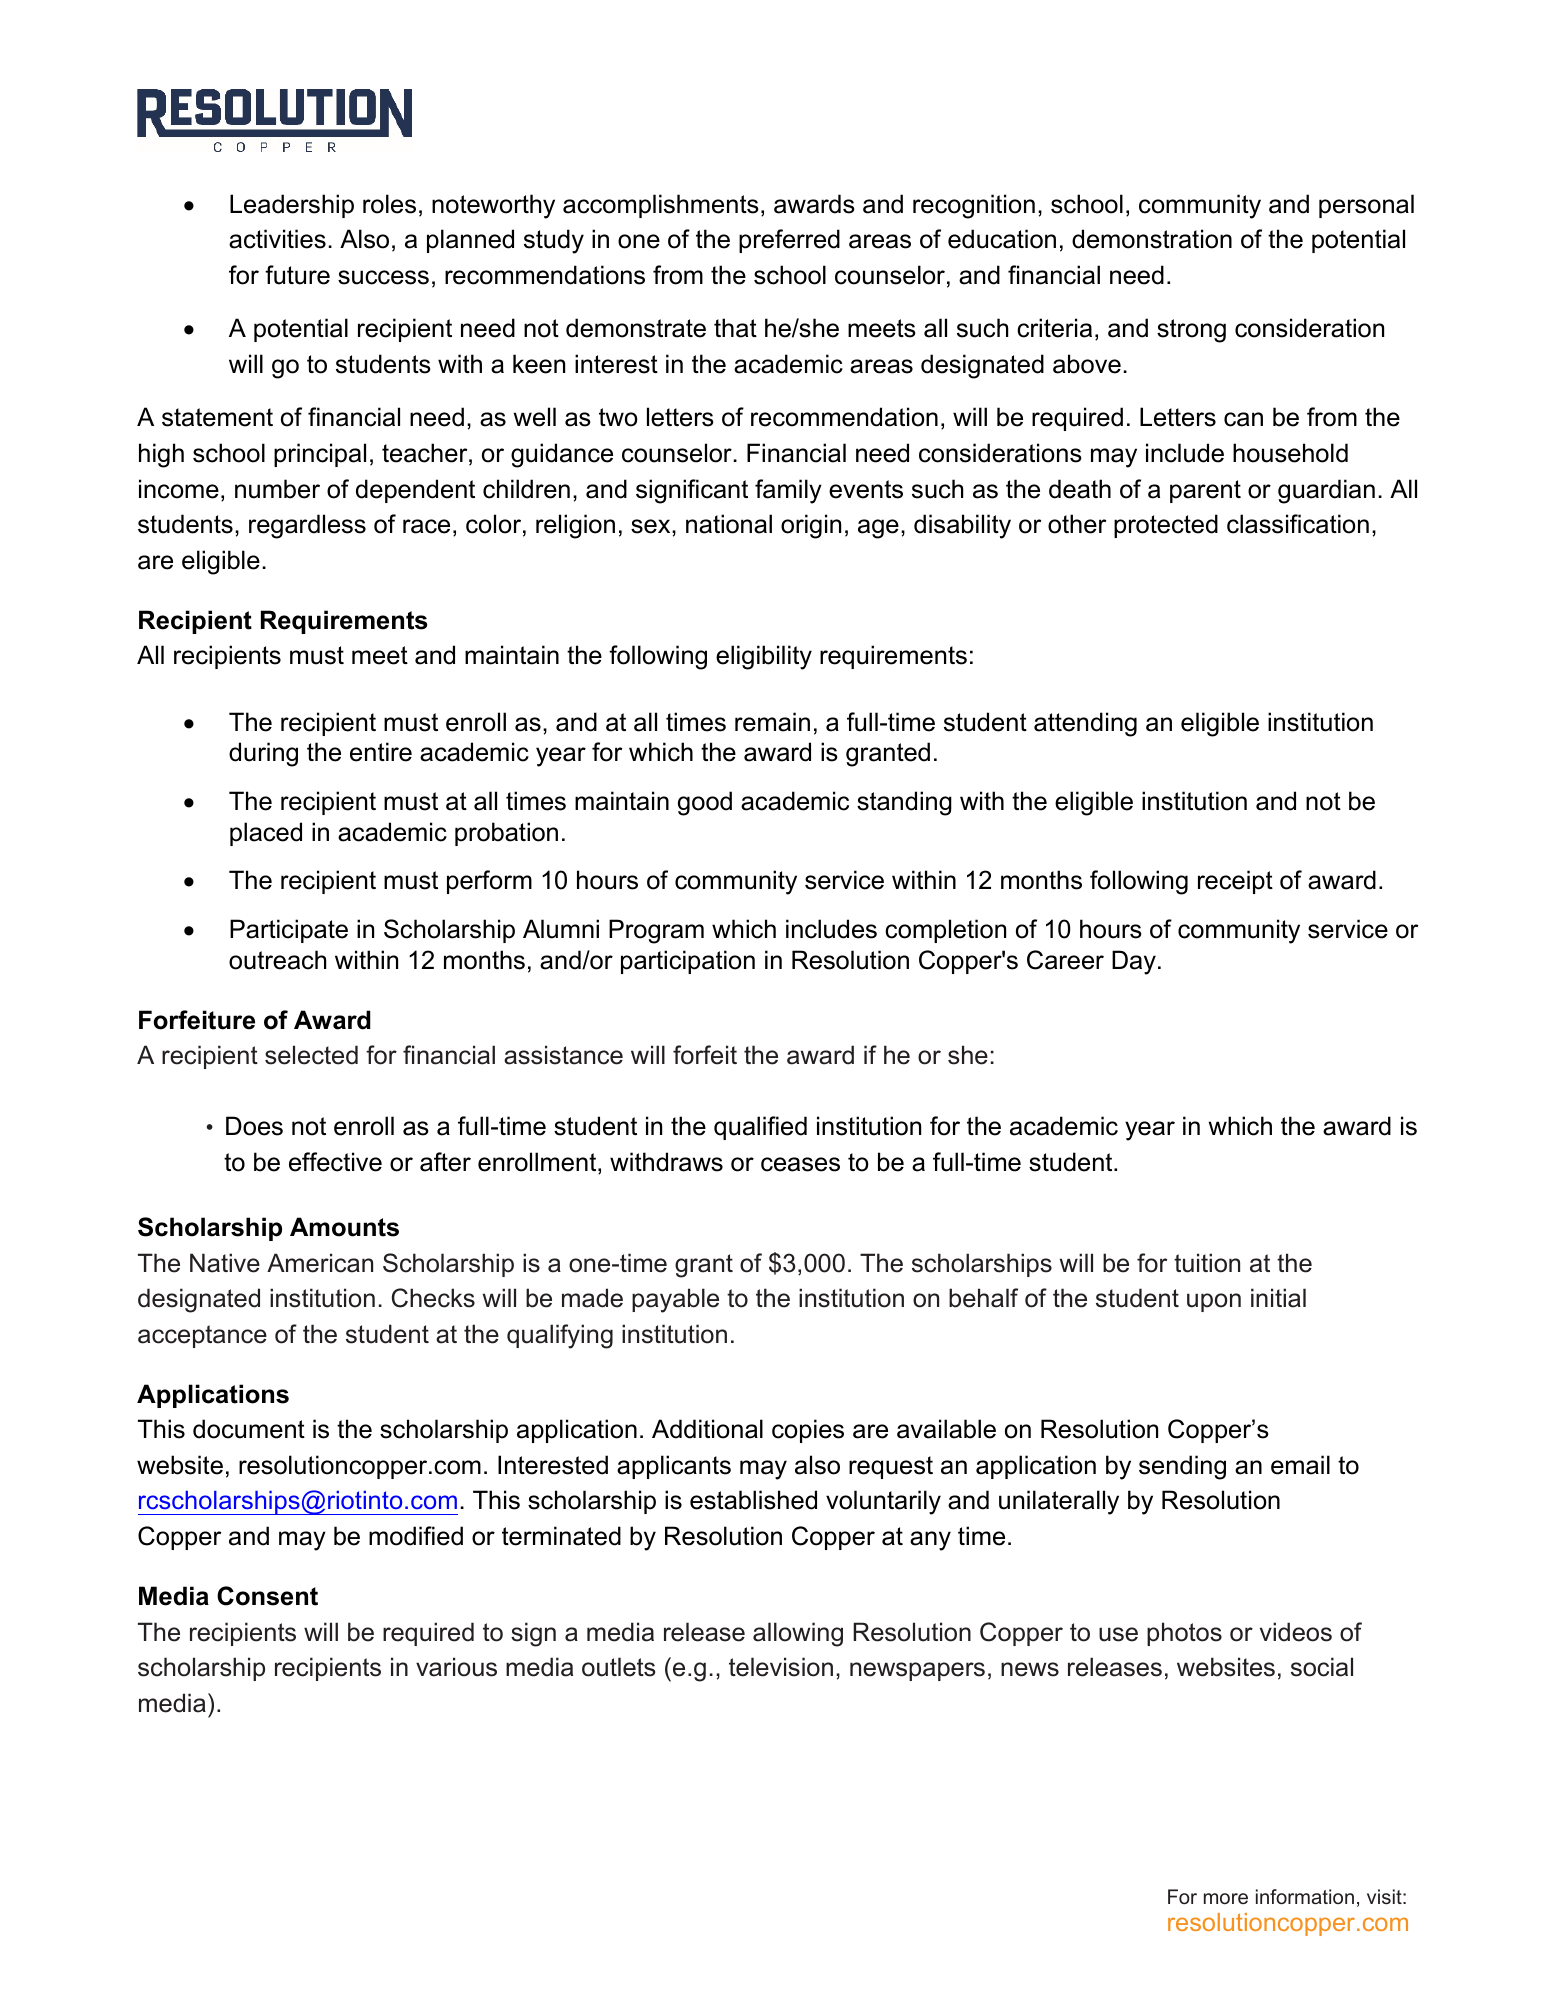 The width and height of the screenshot is (1557, 2015). What do you see at coordinates (789, 241) in the screenshot?
I see `preferred` at bounding box center [789, 241].
